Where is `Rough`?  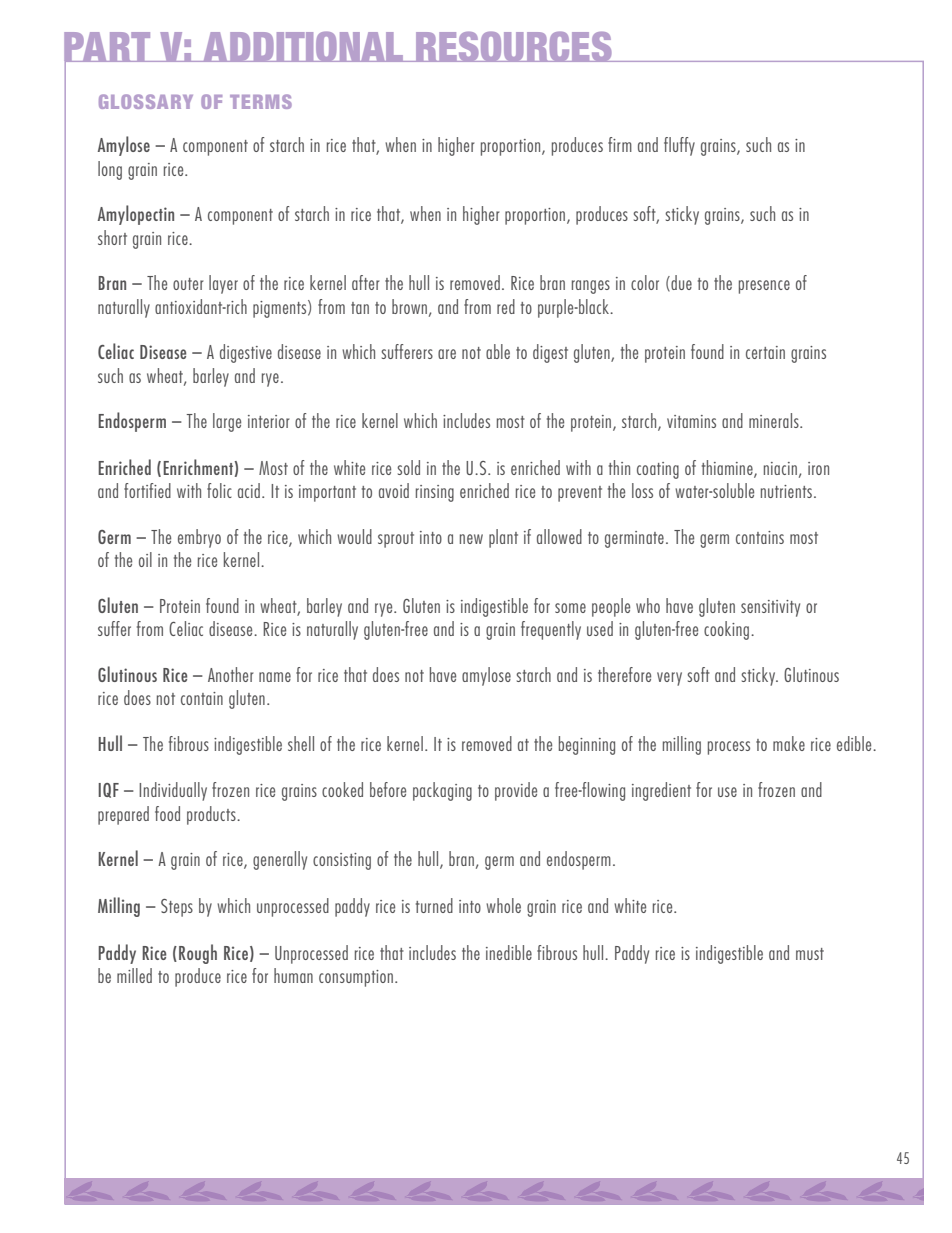 Rough is located at coordinates (198, 954).
